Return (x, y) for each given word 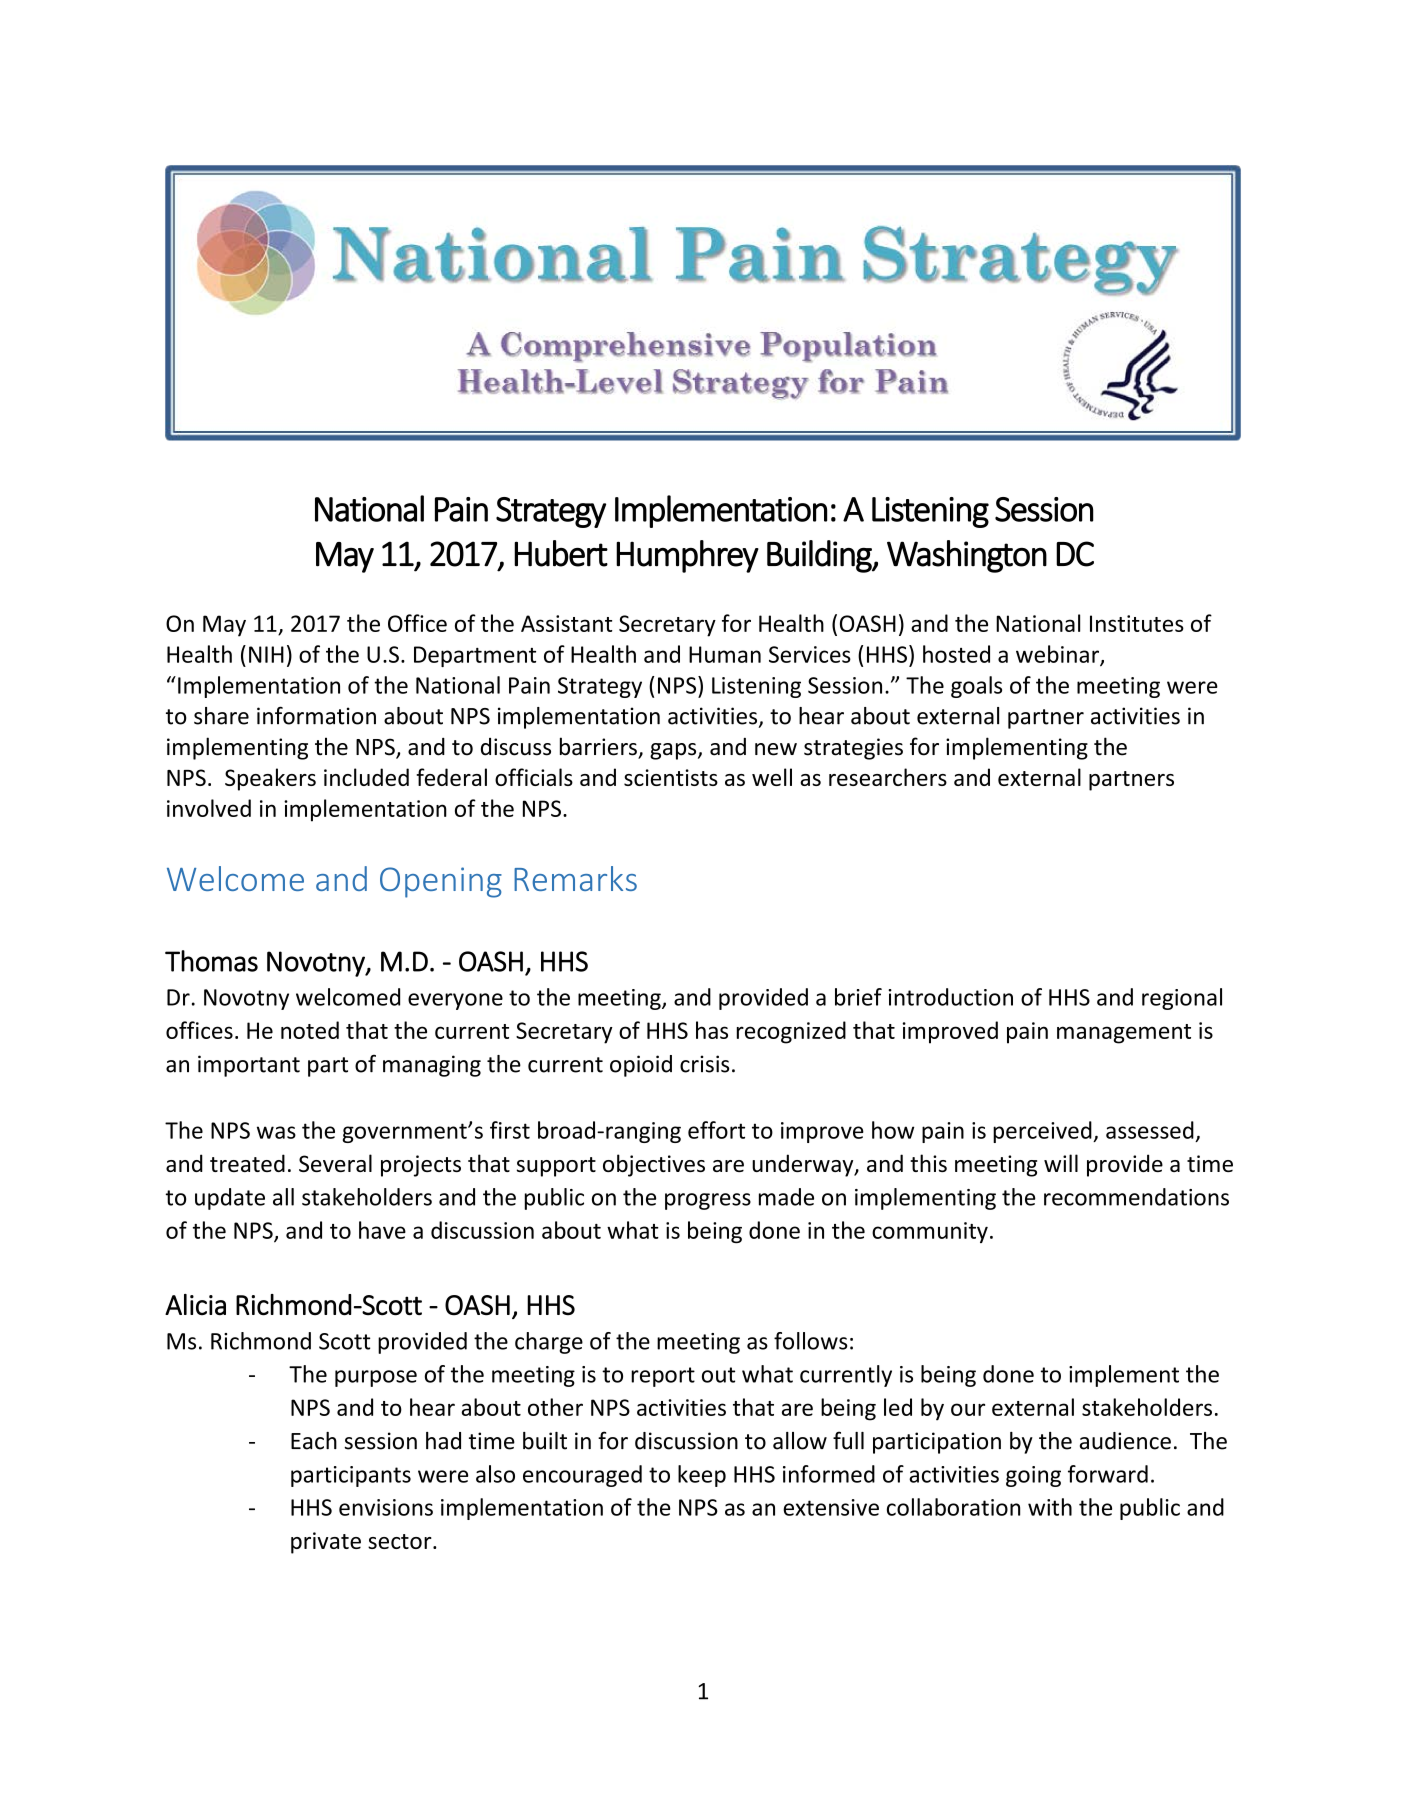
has (712, 1030)
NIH (266, 654)
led (898, 1407)
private (326, 1543)
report (663, 1377)
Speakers (270, 779)
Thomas (211, 961)
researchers (888, 777)
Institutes (1137, 623)
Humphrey (687, 556)
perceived (1043, 1132)
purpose (376, 1378)
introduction (950, 997)
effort (716, 1130)
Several (335, 1163)
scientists (671, 777)
